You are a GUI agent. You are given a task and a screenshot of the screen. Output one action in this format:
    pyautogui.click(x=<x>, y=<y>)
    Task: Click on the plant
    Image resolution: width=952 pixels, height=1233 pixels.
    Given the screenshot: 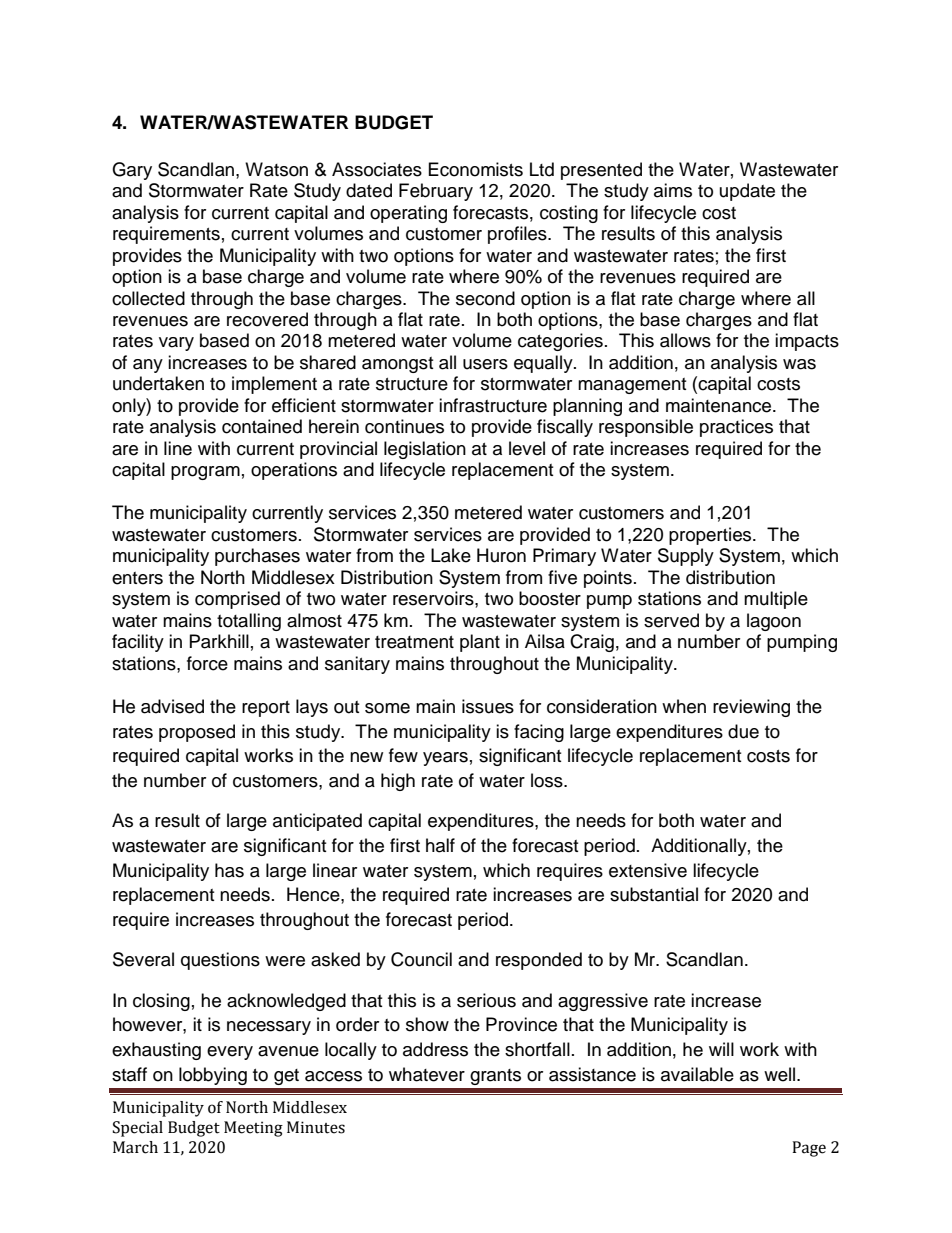 What is the action you would take?
    pyautogui.click(x=480, y=643)
